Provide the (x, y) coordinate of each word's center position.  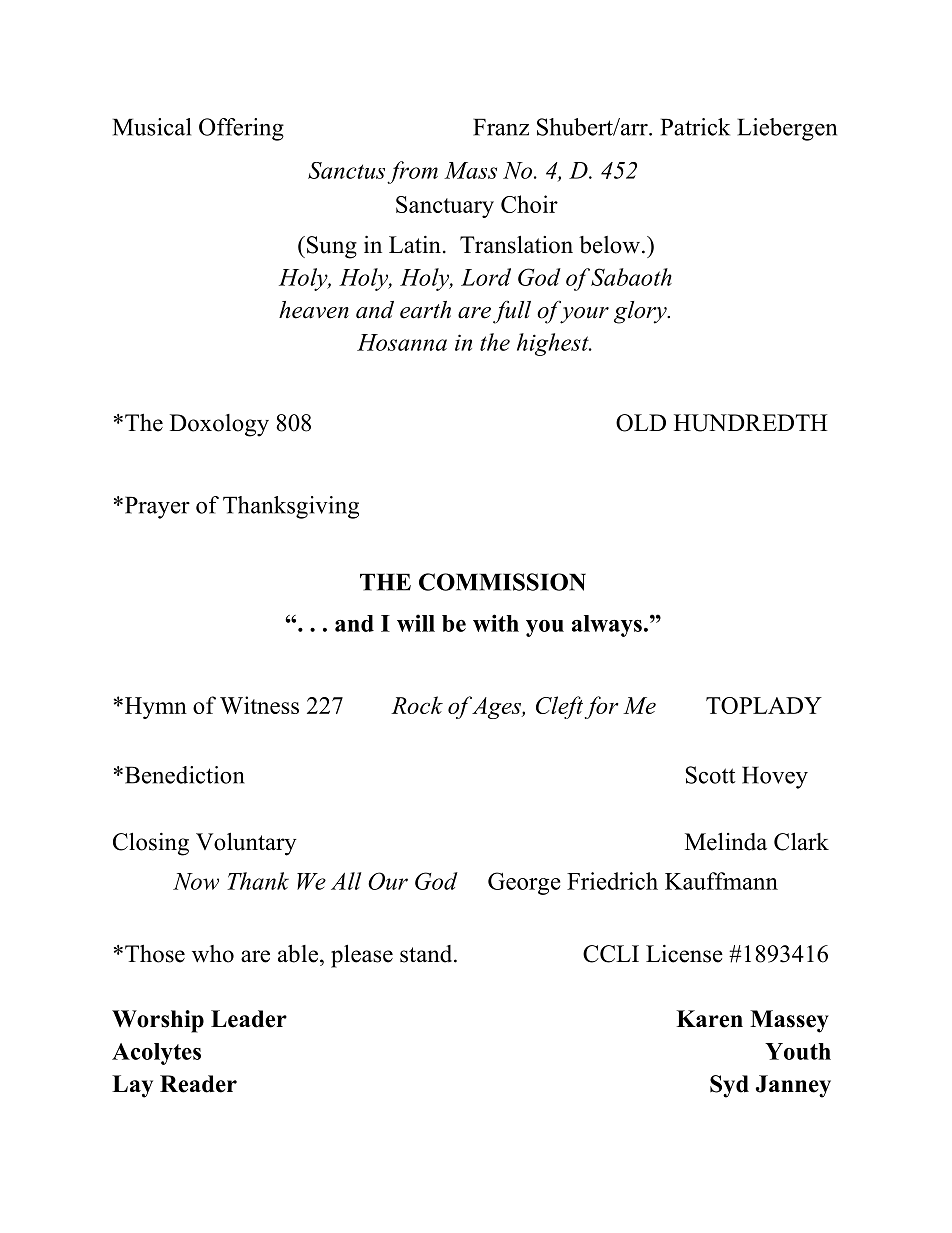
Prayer (156, 507)
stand (427, 954)
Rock (417, 705)
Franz (501, 127)
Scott (711, 775)
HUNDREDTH (750, 423)
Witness (259, 705)
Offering (241, 129)
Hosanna (402, 342)
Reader (198, 1084)
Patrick (695, 127)
